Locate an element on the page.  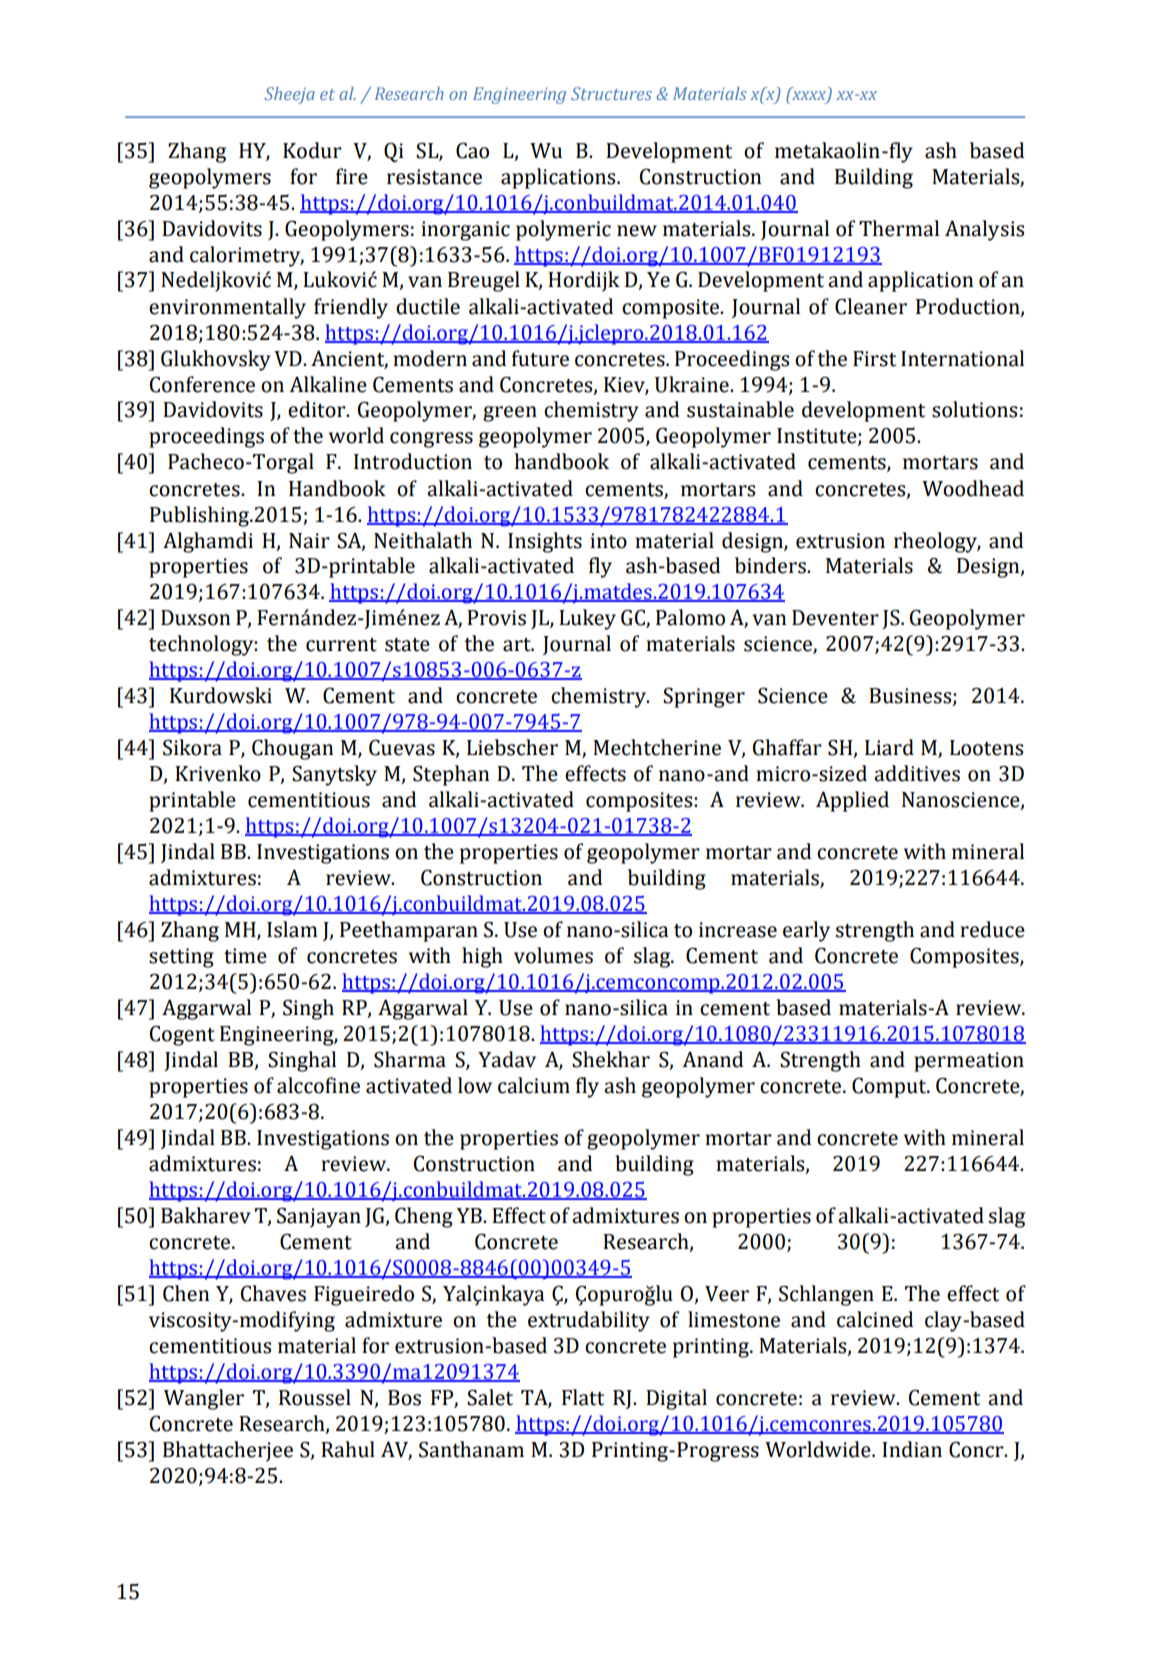
Cogent is located at coordinates (182, 1035).
